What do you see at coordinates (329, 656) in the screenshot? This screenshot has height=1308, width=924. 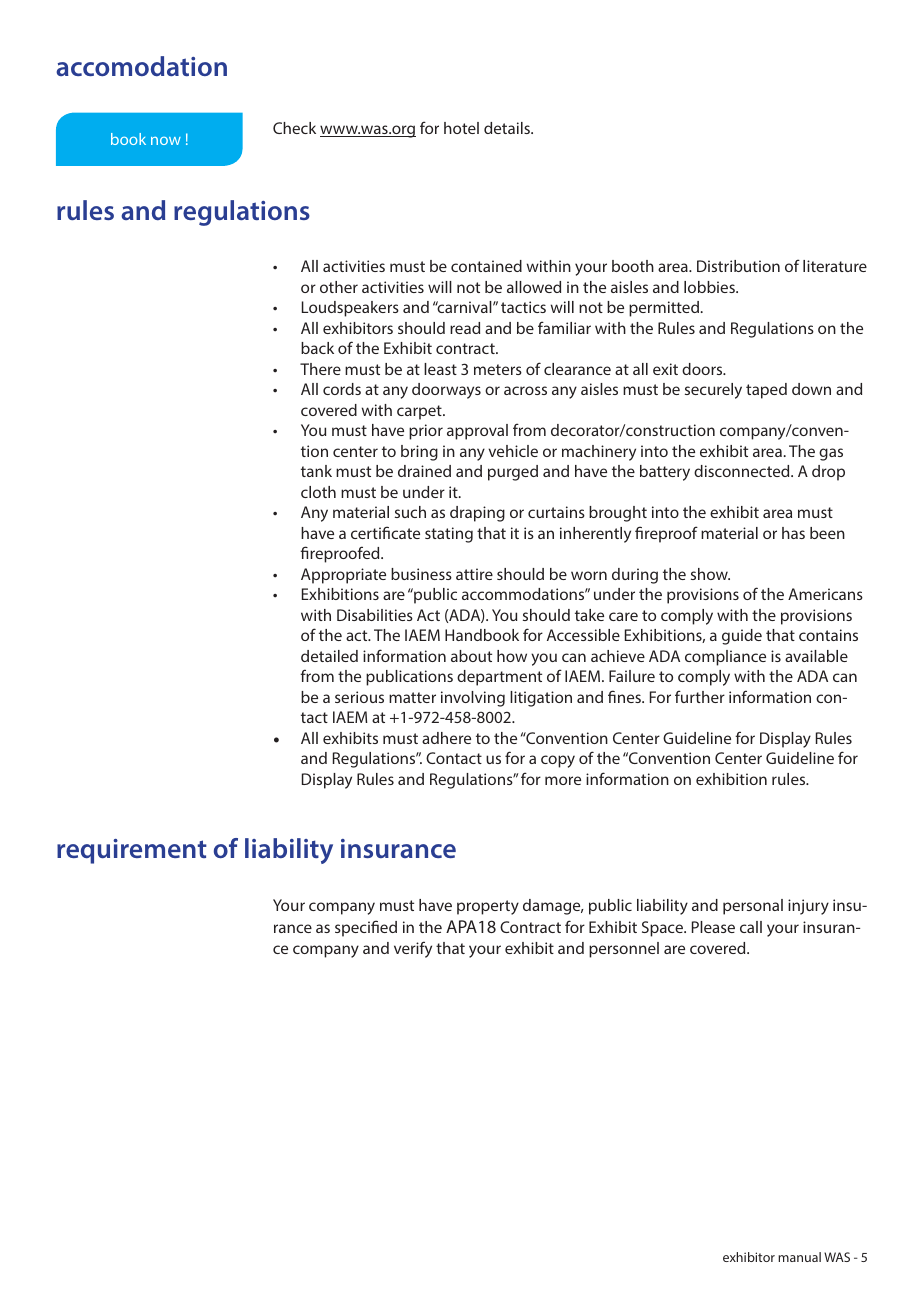 I see `detailed` at bounding box center [329, 656].
